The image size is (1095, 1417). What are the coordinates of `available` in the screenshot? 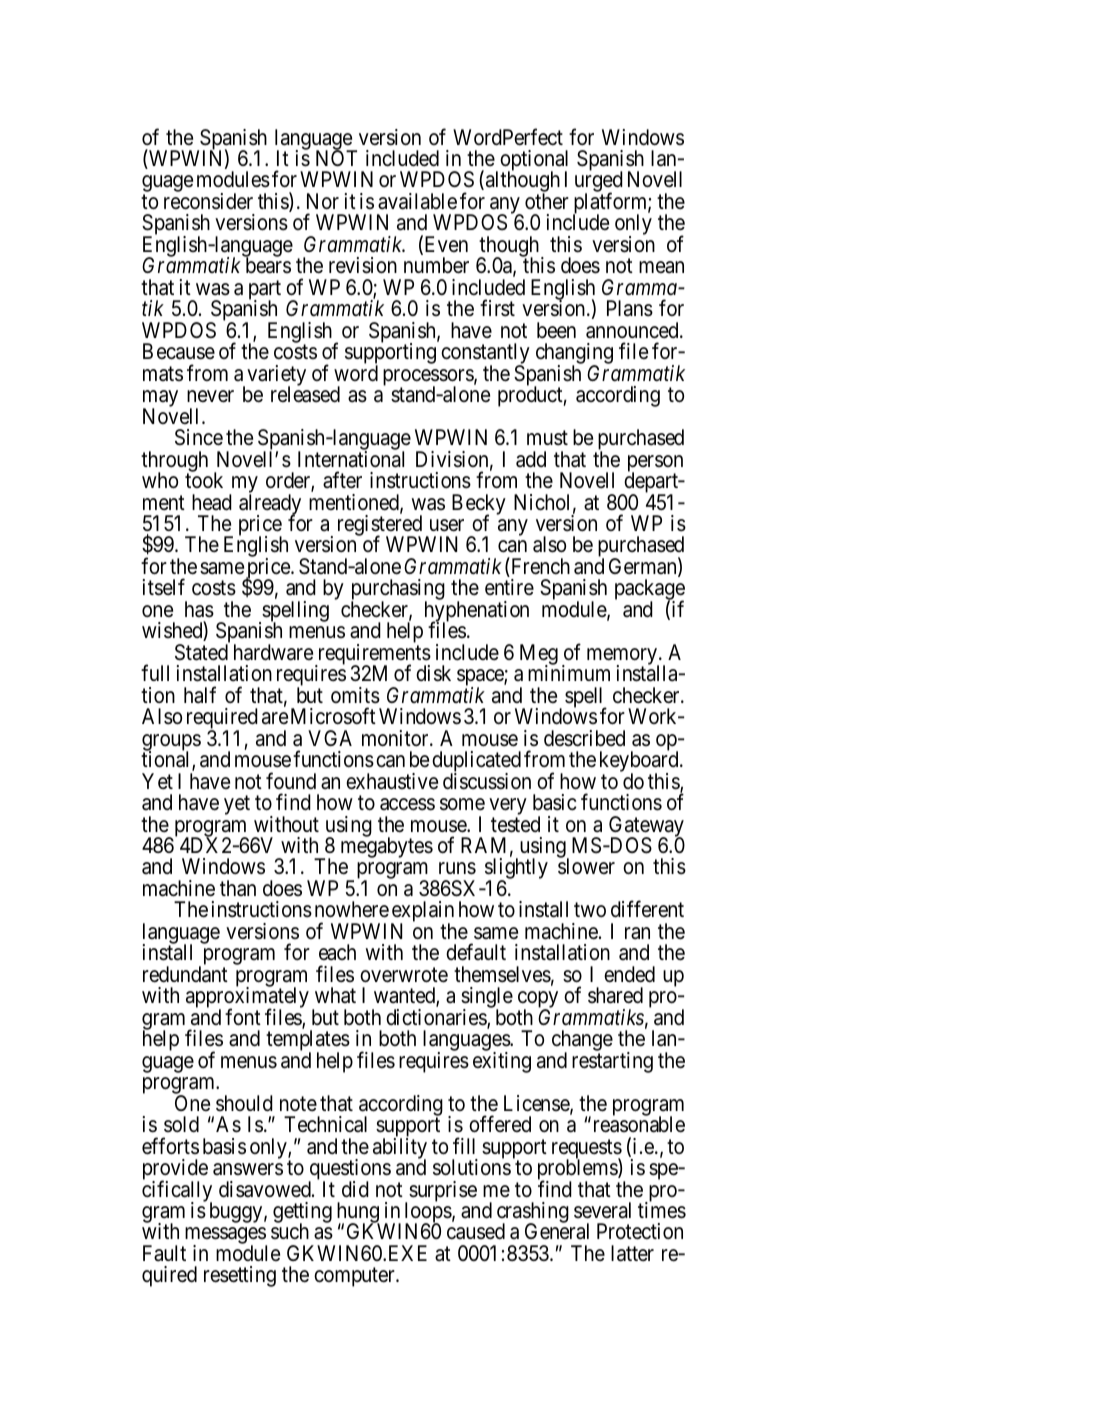 It's located at (417, 201).
